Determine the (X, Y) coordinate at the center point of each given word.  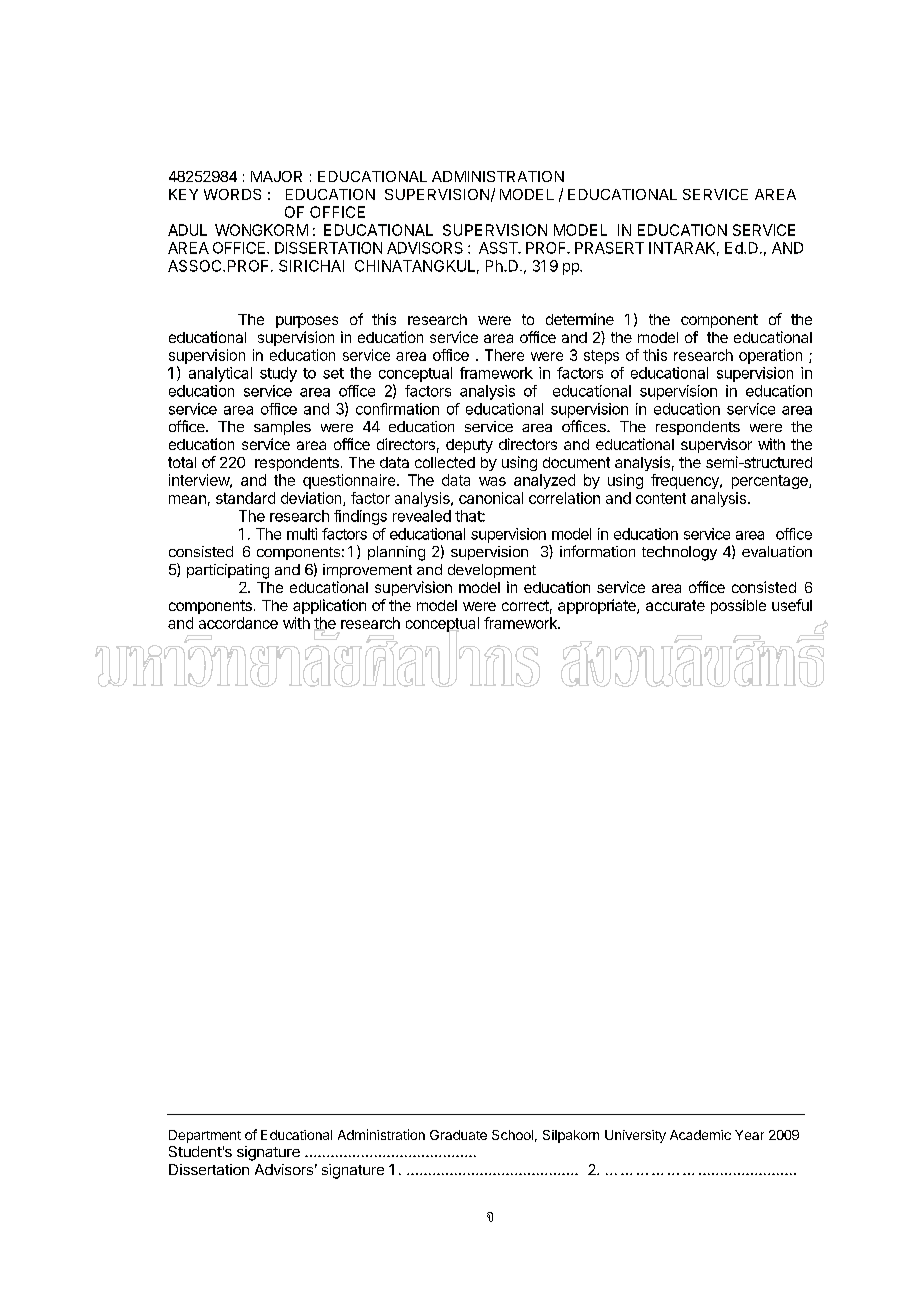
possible (738, 606)
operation (770, 356)
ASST (499, 248)
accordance (238, 623)
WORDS (232, 194)
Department (205, 1136)
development (492, 571)
